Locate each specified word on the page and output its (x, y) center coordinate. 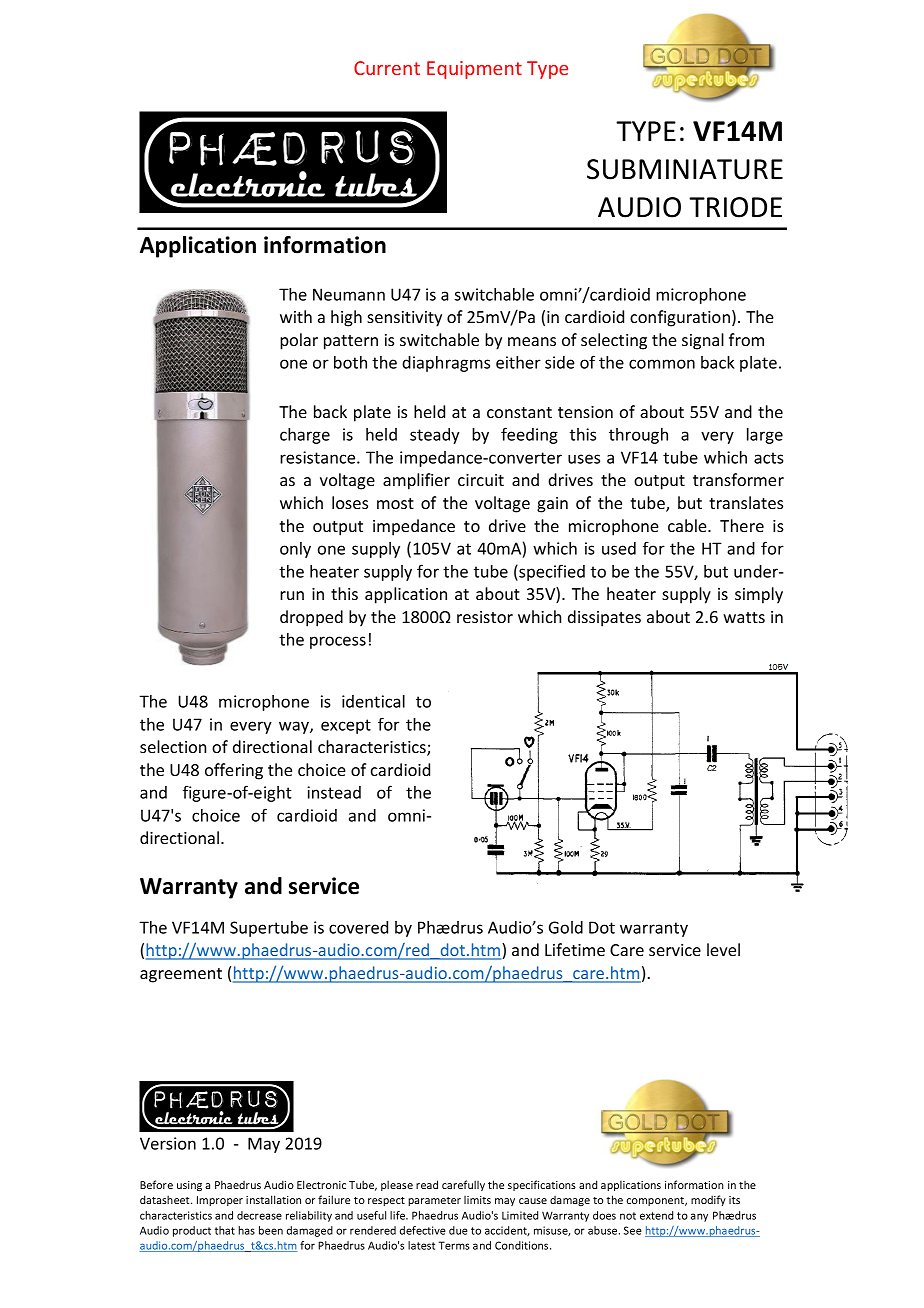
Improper (220, 1201)
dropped (311, 618)
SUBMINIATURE (685, 169)
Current (387, 68)
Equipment (474, 70)
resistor (485, 617)
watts (744, 617)
